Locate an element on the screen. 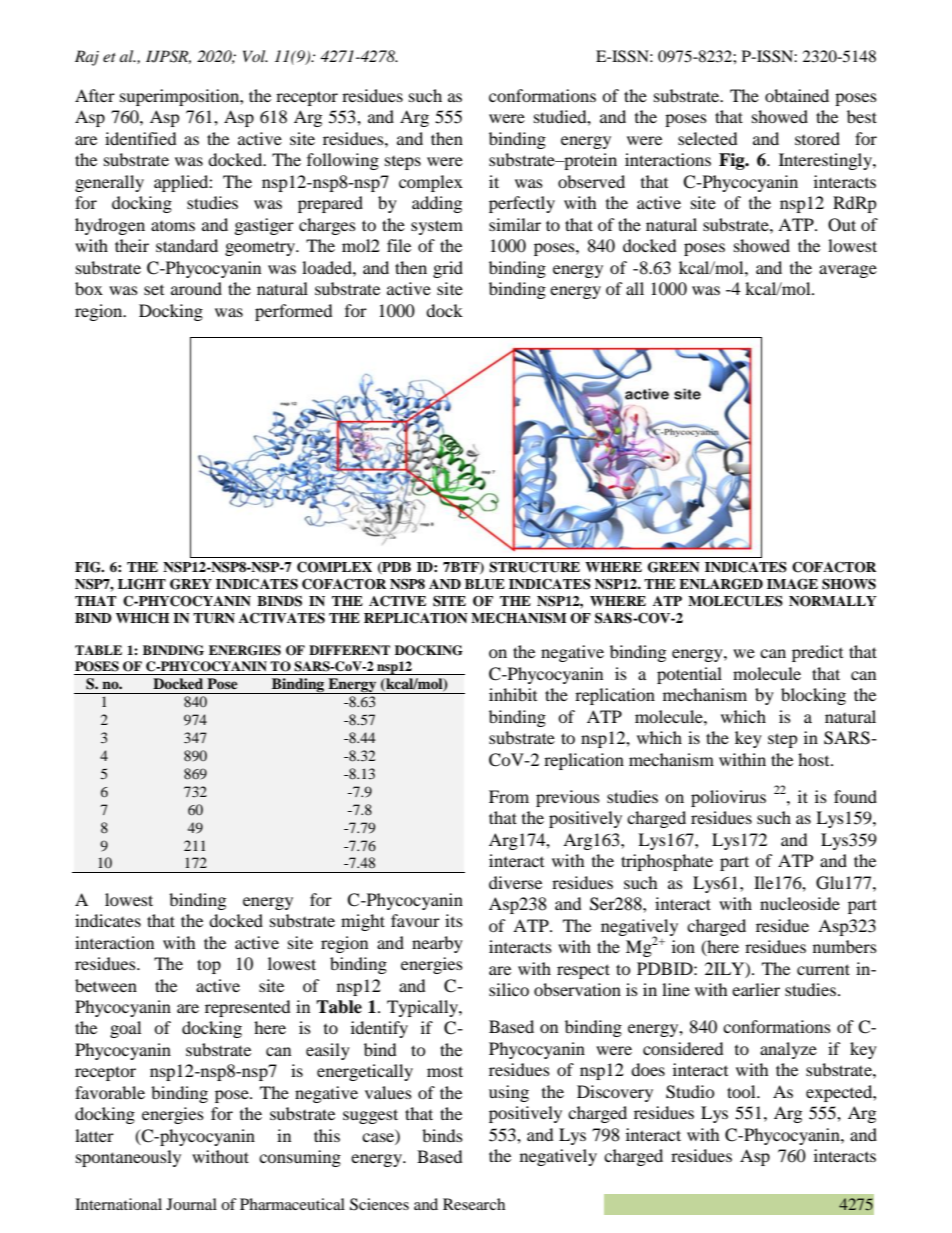  identified is located at coordinates (141, 138).
